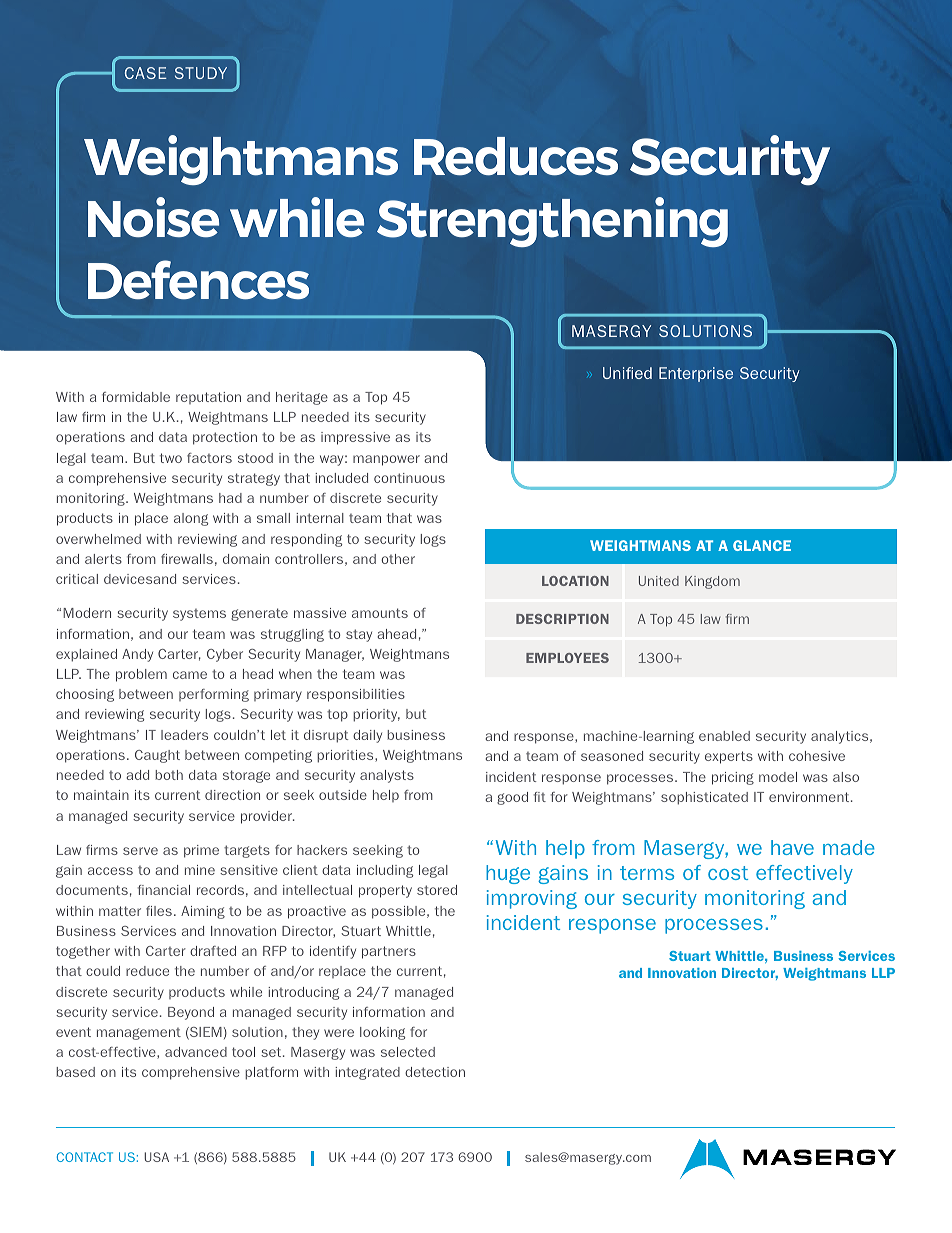  I want to click on systems, so click(199, 615).
